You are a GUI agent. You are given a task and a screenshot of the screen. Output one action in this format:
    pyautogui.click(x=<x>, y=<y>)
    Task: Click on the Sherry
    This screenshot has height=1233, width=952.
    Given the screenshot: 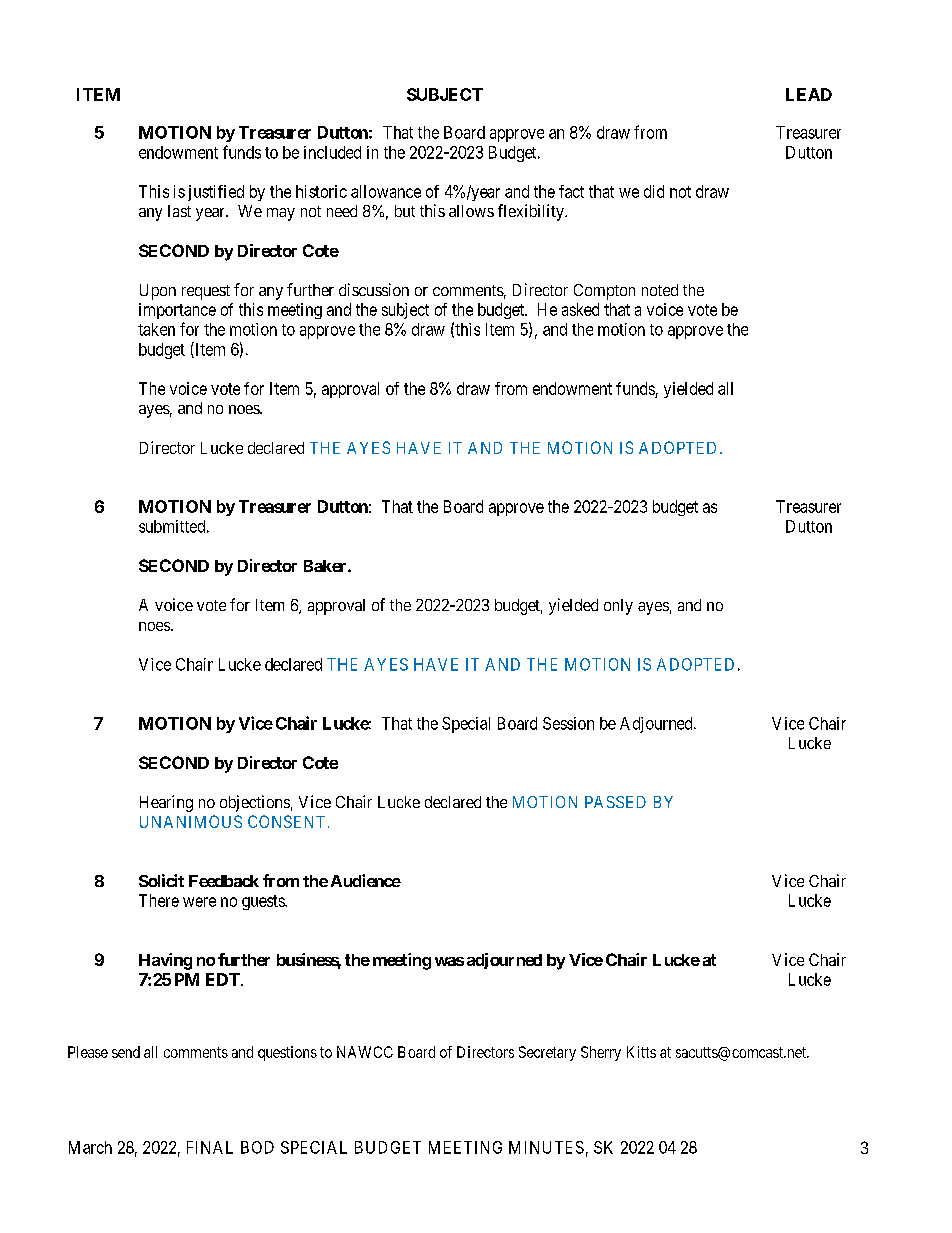 What is the action you would take?
    pyautogui.click(x=601, y=1053)
